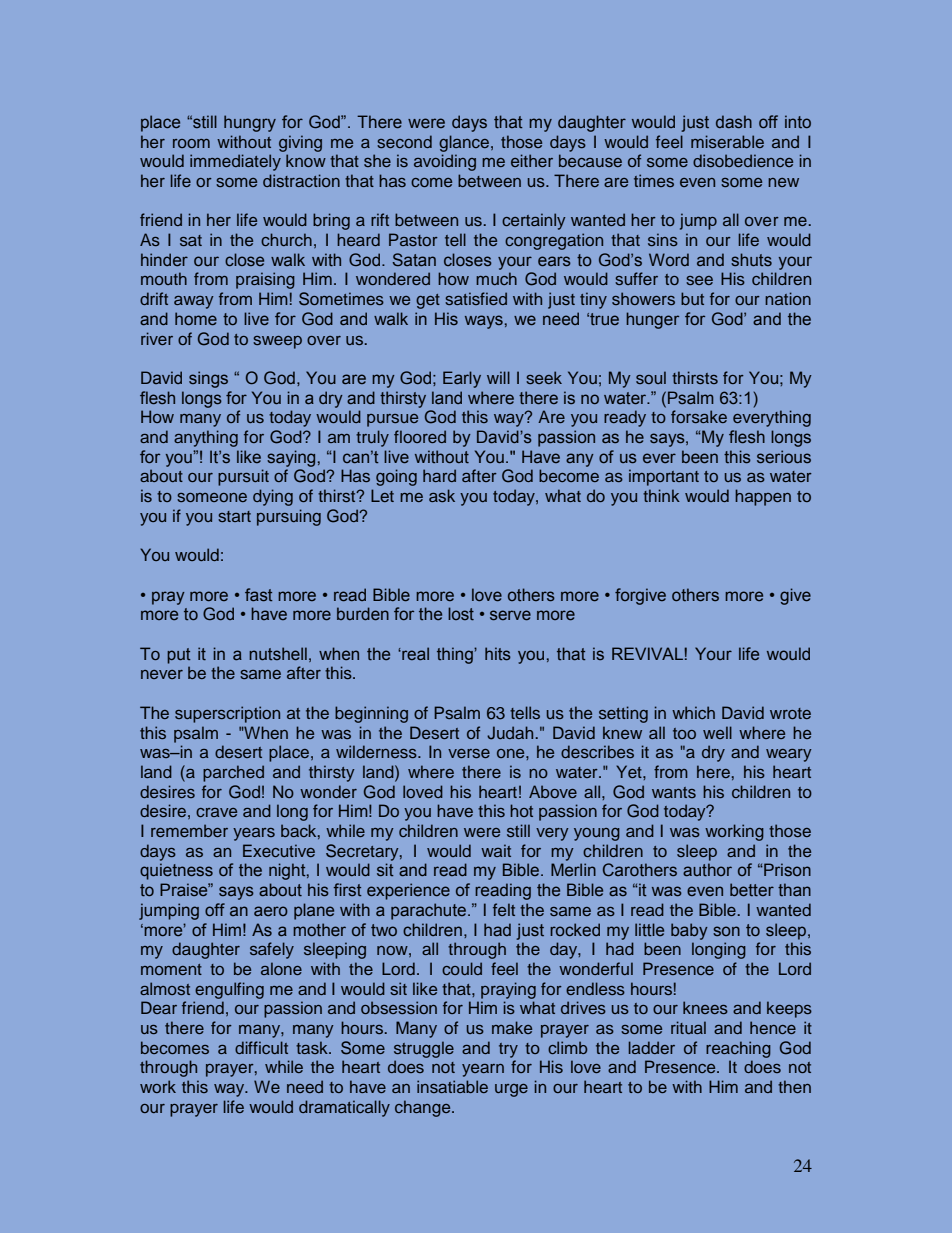 Image resolution: width=952 pixels, height=1233 pixels. I want to click on glance, so click(465, 143).
